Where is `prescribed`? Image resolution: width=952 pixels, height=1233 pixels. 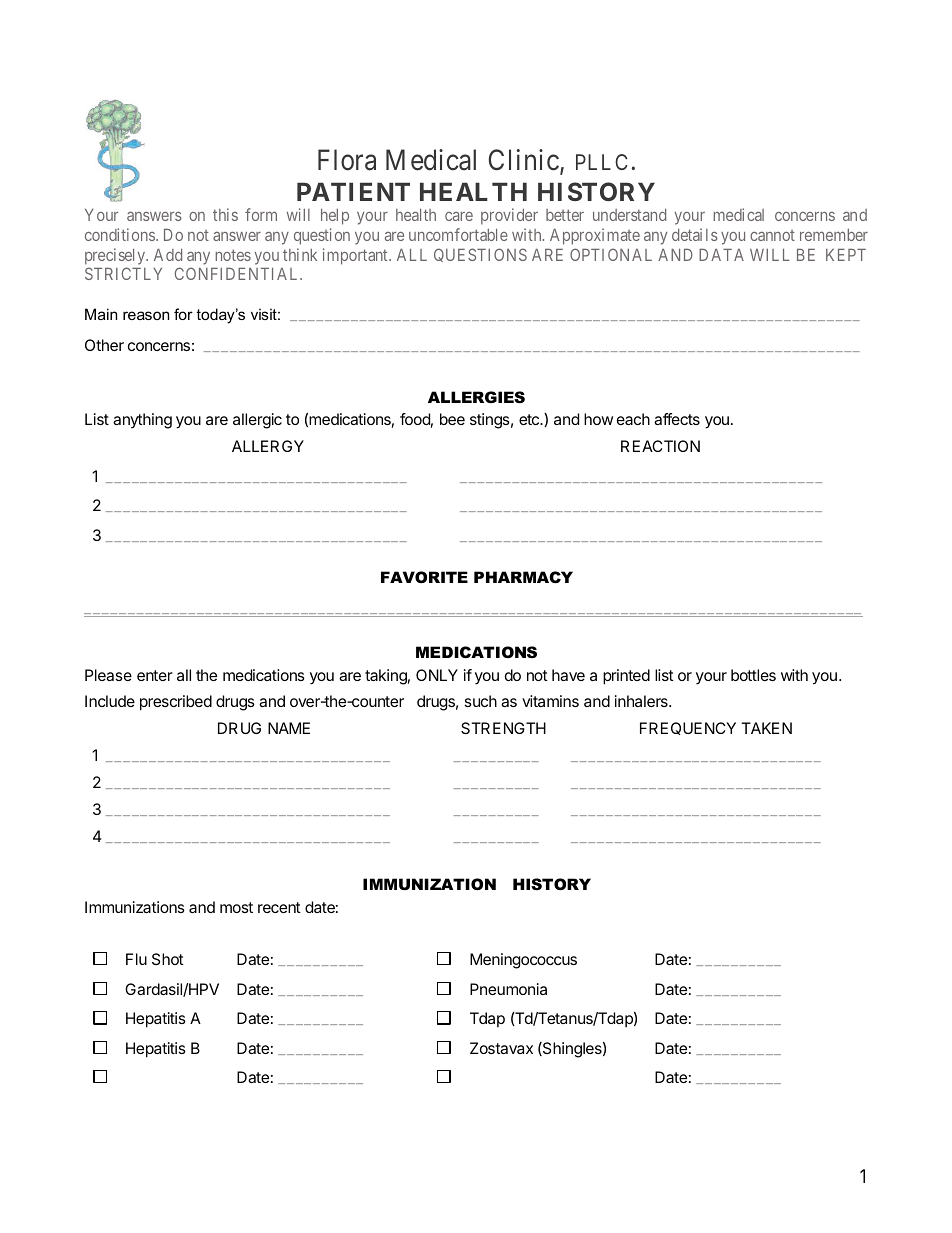 prescribed is located at coordinates (176, 703).
